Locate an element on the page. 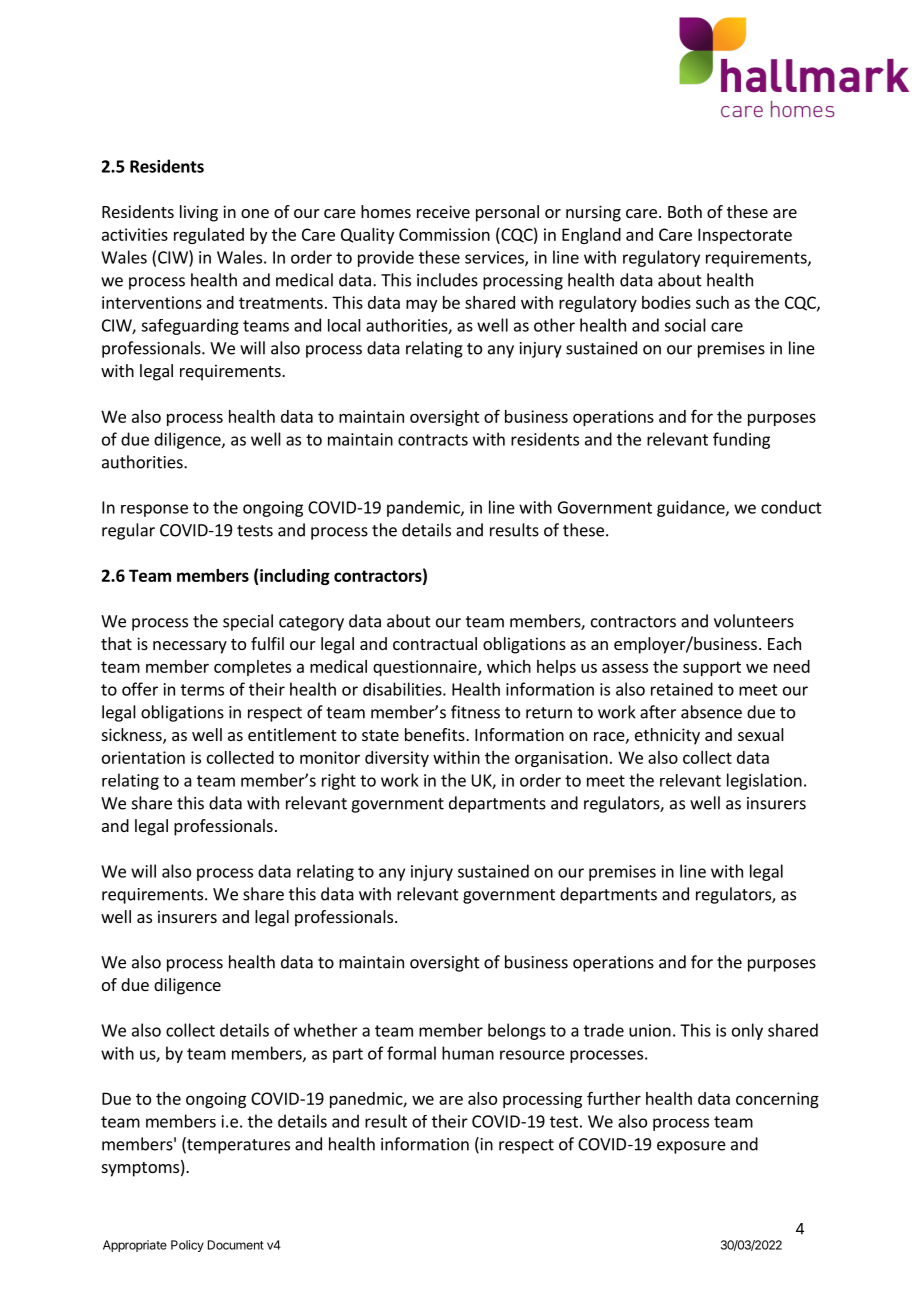 This document has width=924, height=1307. Commission is located at coordinates (444, 234).
